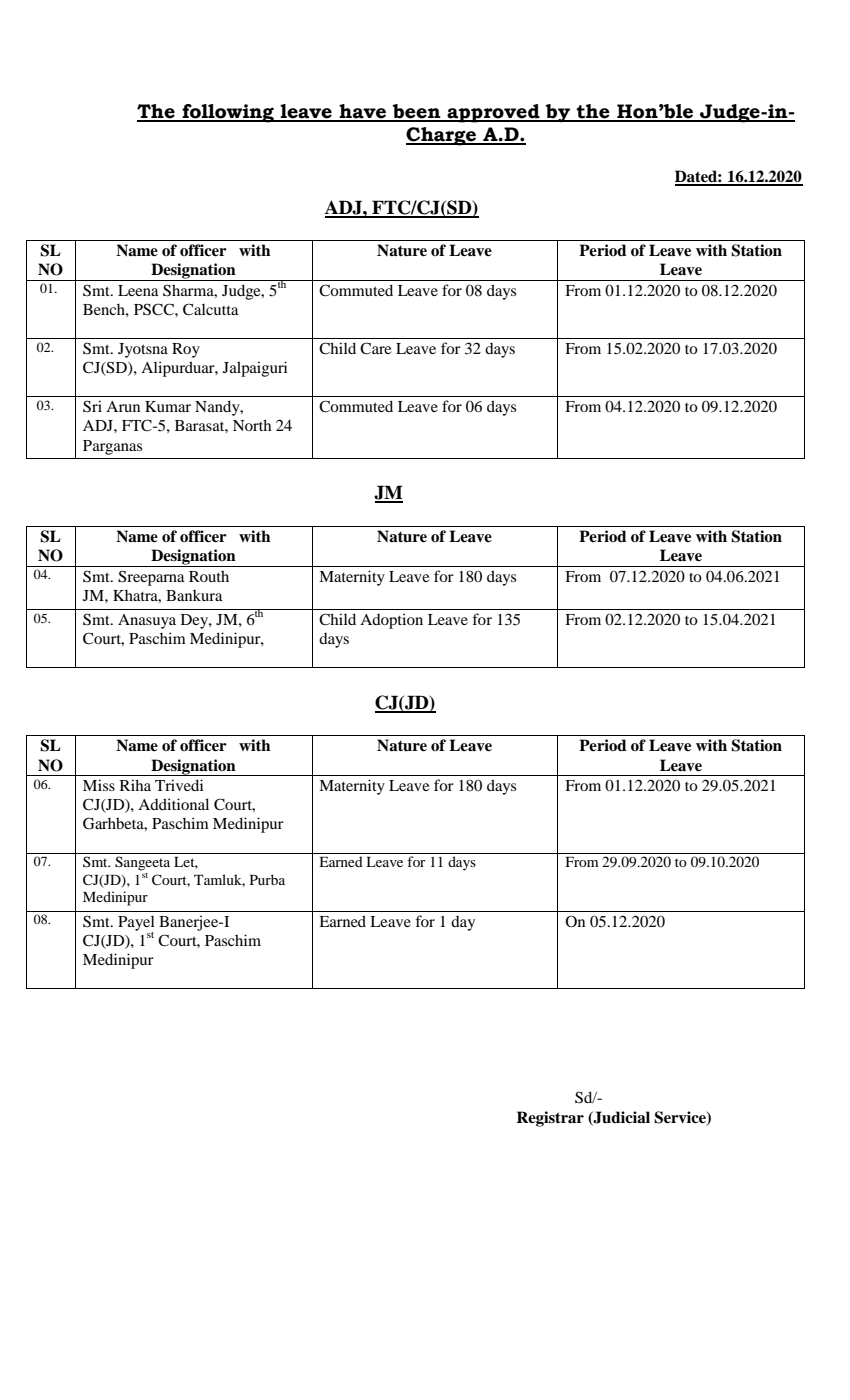 The height and width of the page is (1400, 850). I want to click on North, so click(252, 425).
